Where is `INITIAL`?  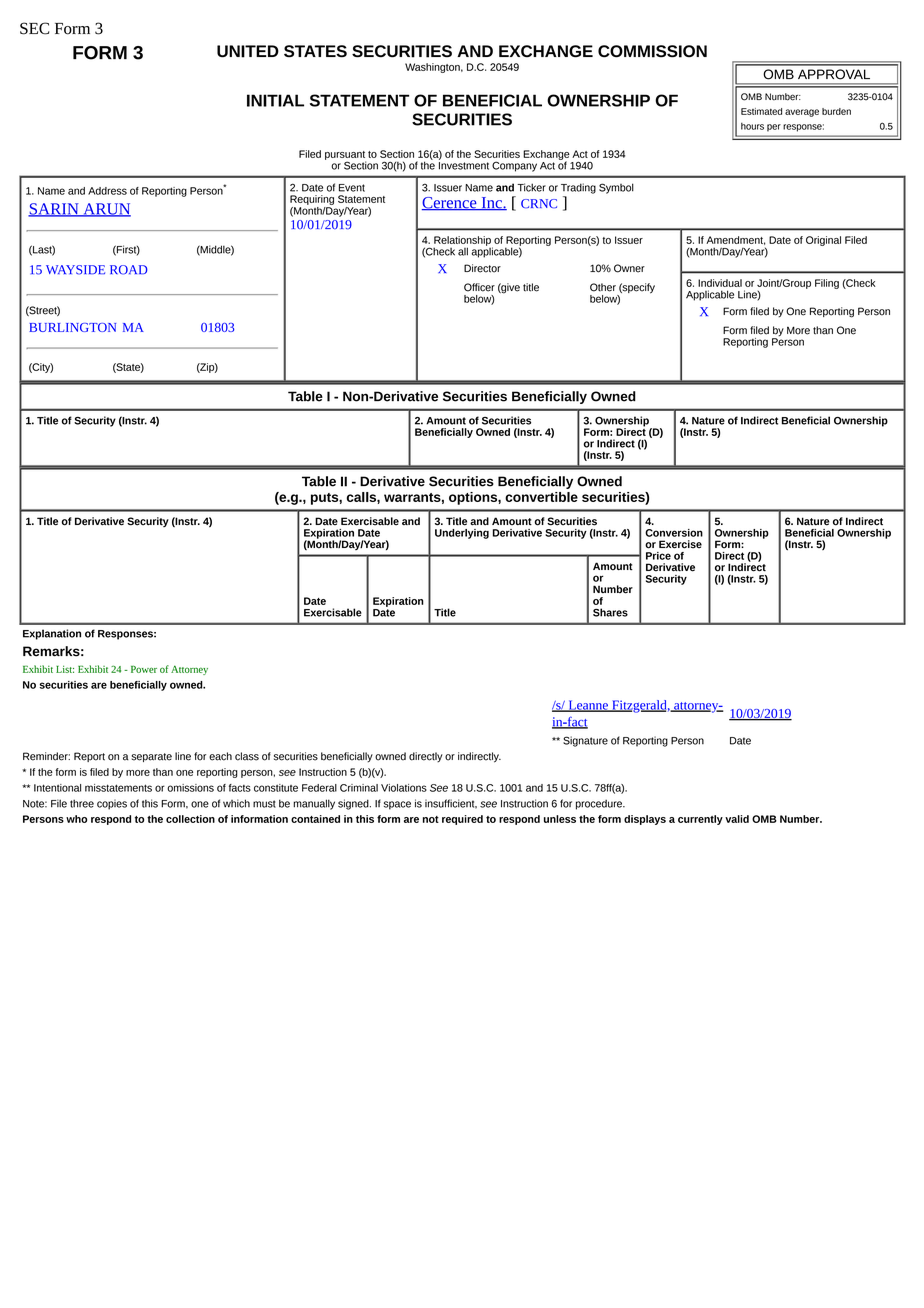 INITIAL is located at coordinates (275, 100).
